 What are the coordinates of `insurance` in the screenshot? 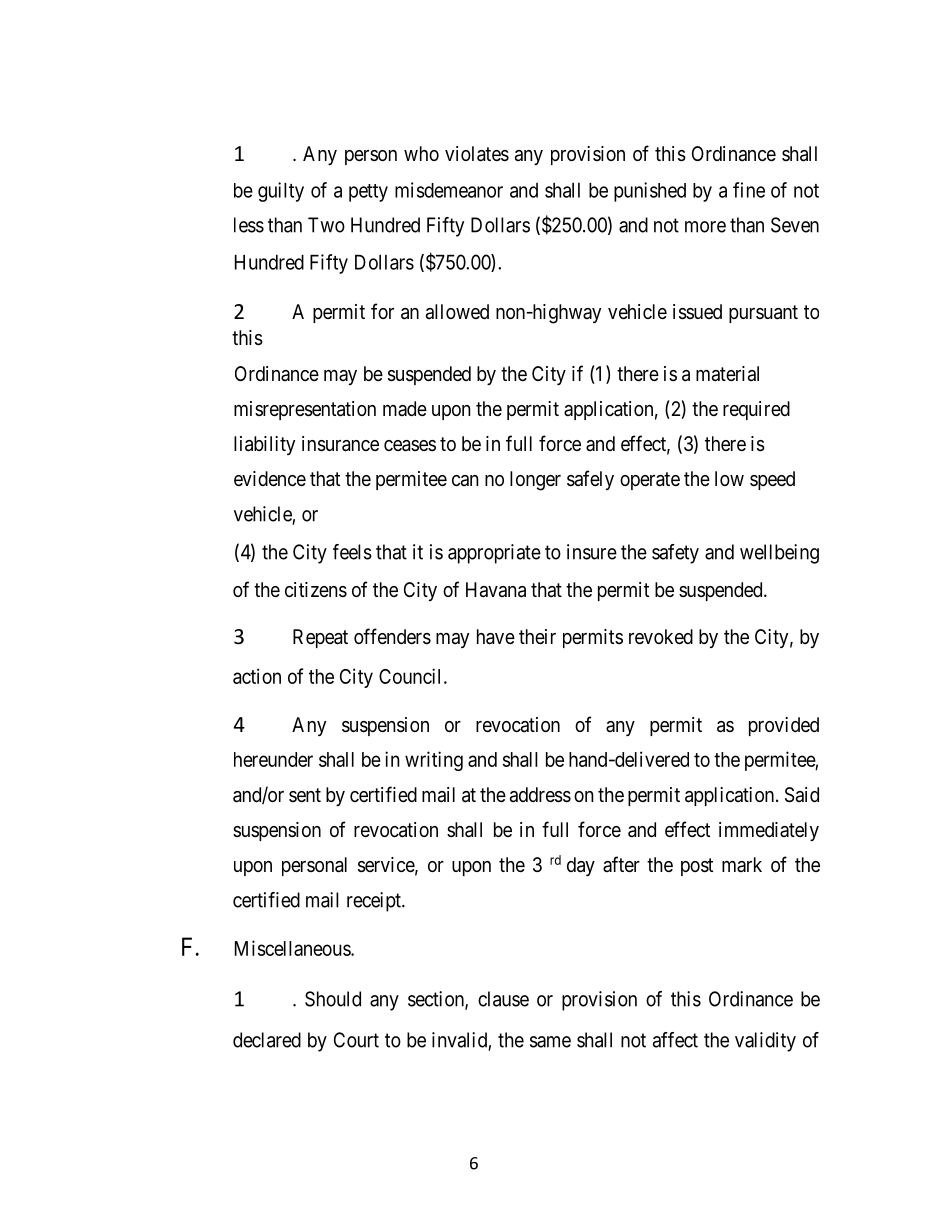 It's located at (340, 444).
